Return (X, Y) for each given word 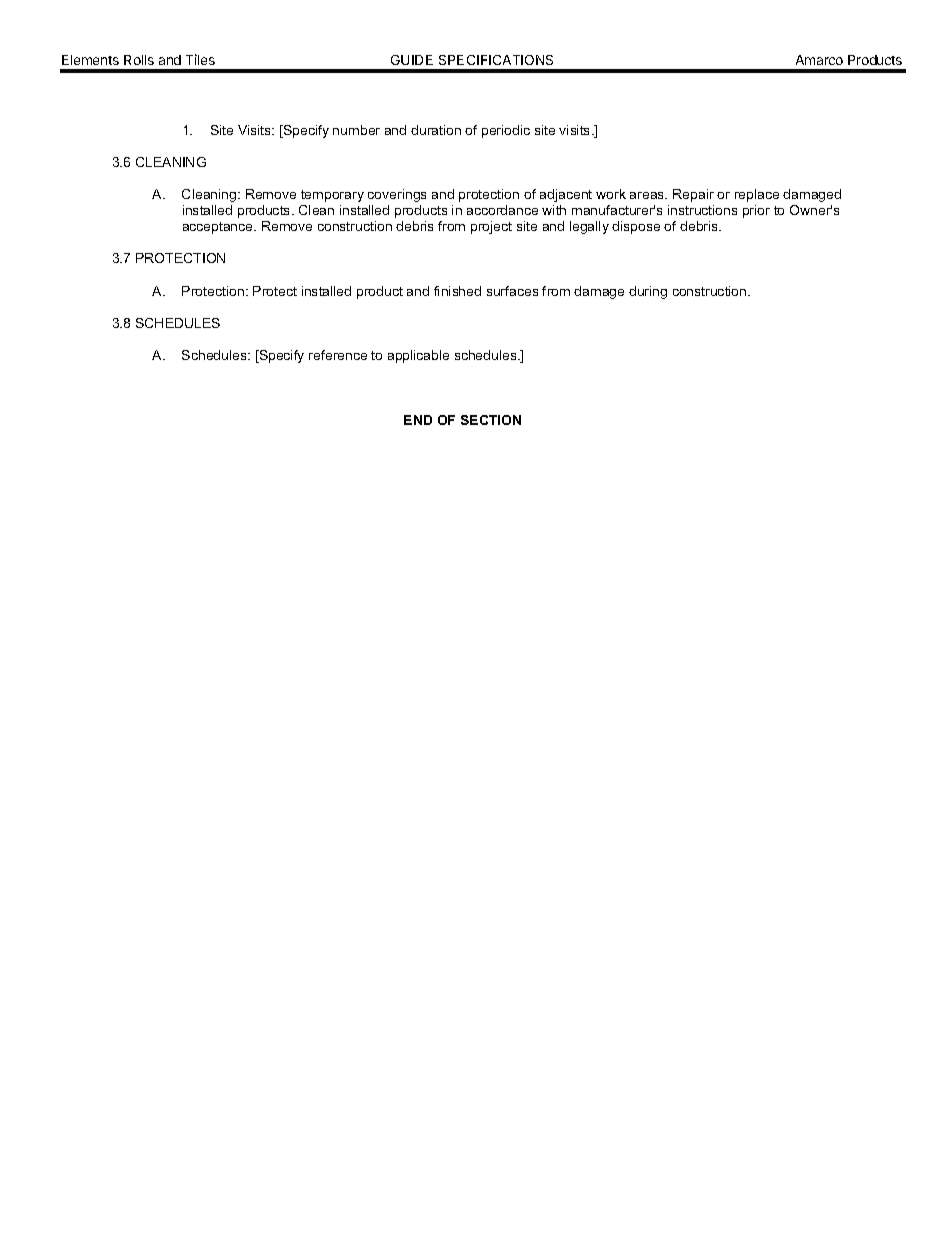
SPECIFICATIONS (496, 60)
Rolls (139, 60)
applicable (418, 356)
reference (338, 355)
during (648, 292)
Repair (693, 195)
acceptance (219, 228)
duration (436, 130)
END (418, 420)
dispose (636, 227)
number (356, 130)
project (491, 227)
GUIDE (412, 60)
